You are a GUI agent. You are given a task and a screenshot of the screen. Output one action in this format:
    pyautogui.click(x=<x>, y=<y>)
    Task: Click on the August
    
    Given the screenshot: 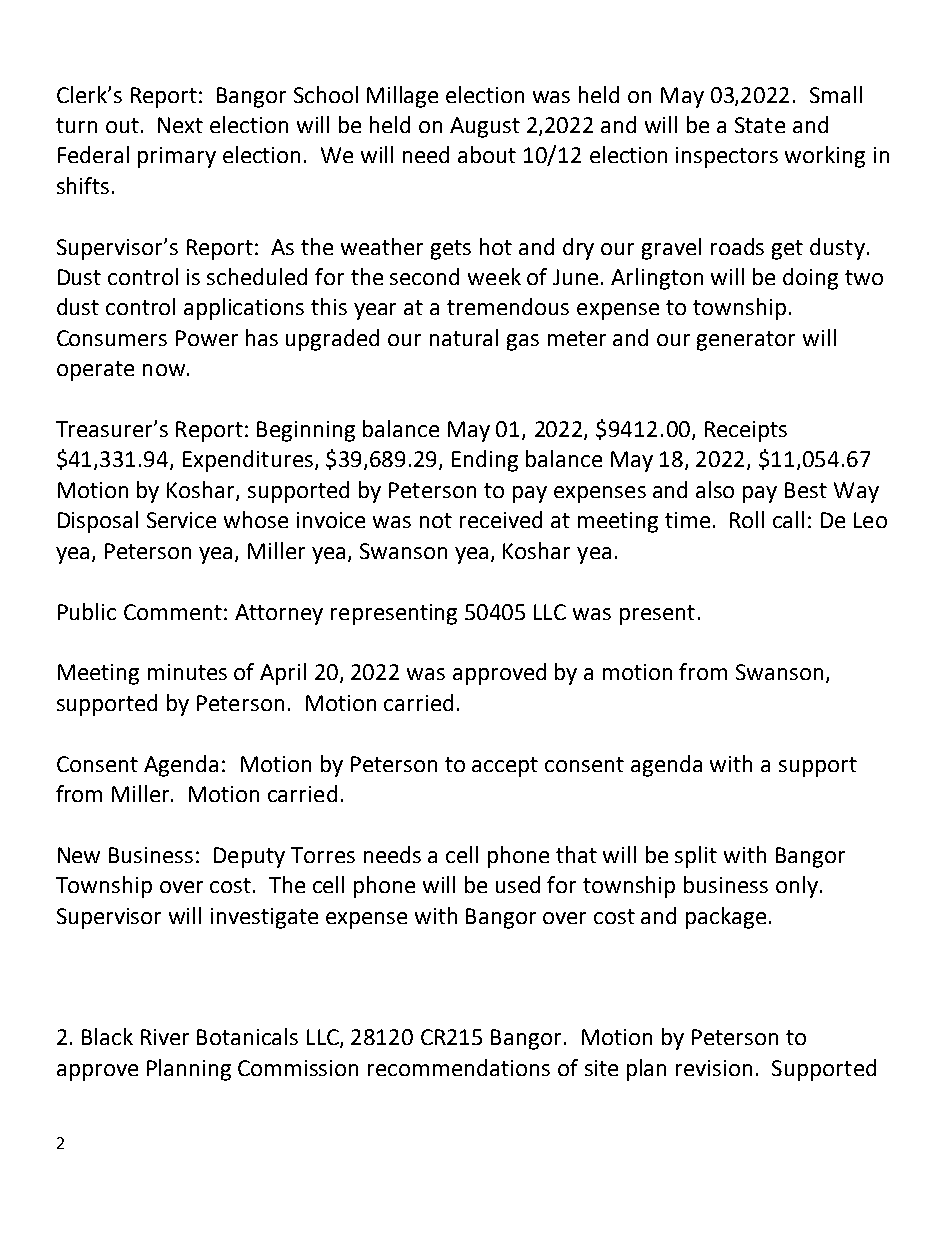 What is the action you would take?
    pyautogui.click(x=485, y=127)
